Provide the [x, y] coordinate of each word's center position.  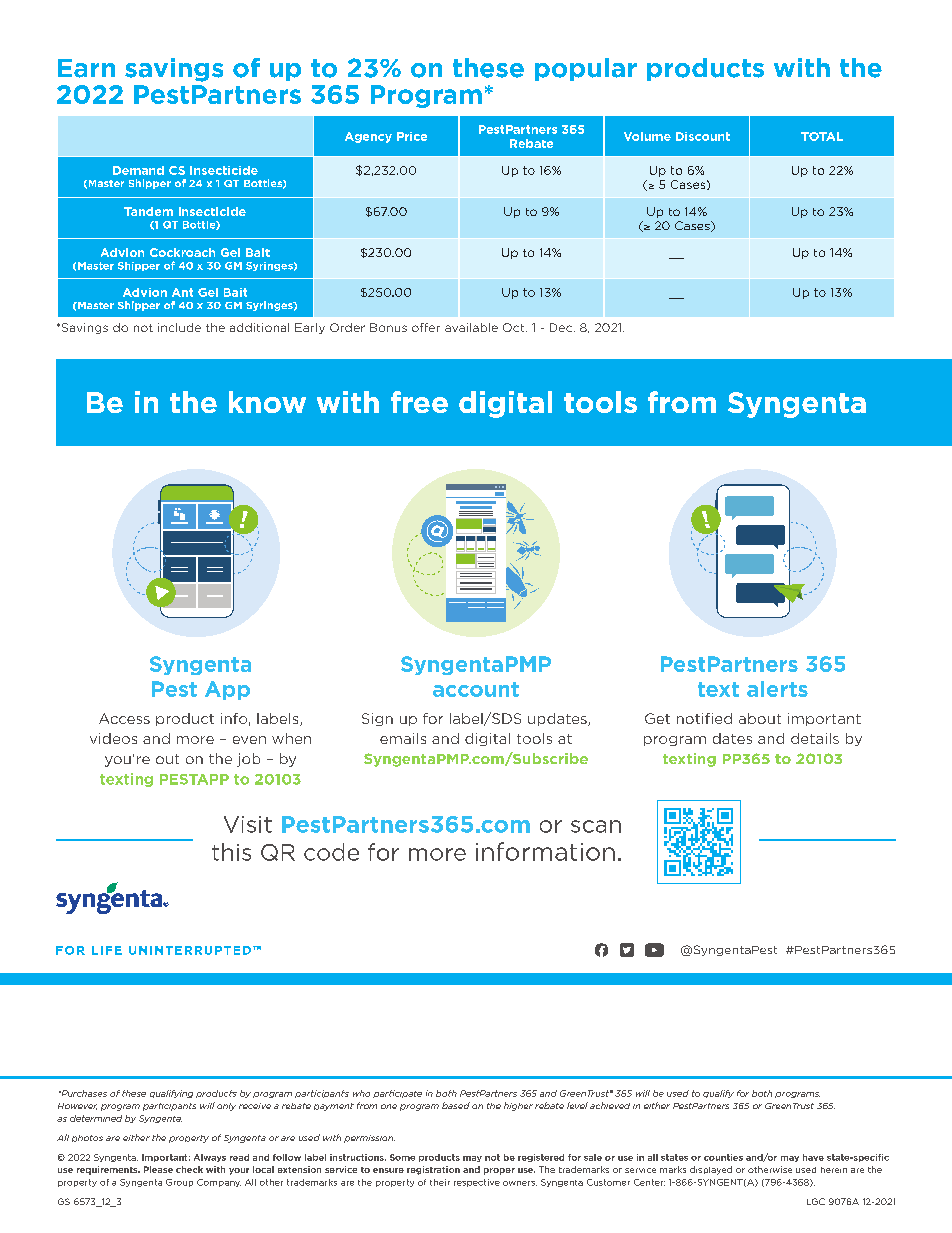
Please [158, 1169]
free [419, 402]
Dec [562, 327]
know [267, 402]
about [760, 718]
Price [412, 136]
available [471, 327]
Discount [703, 136]
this [231, 852]
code [331, 852]
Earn [86, 68]
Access [124, 718]
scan [596, 826]
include [179, 327]
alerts [777, 689]
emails [403, 738]
